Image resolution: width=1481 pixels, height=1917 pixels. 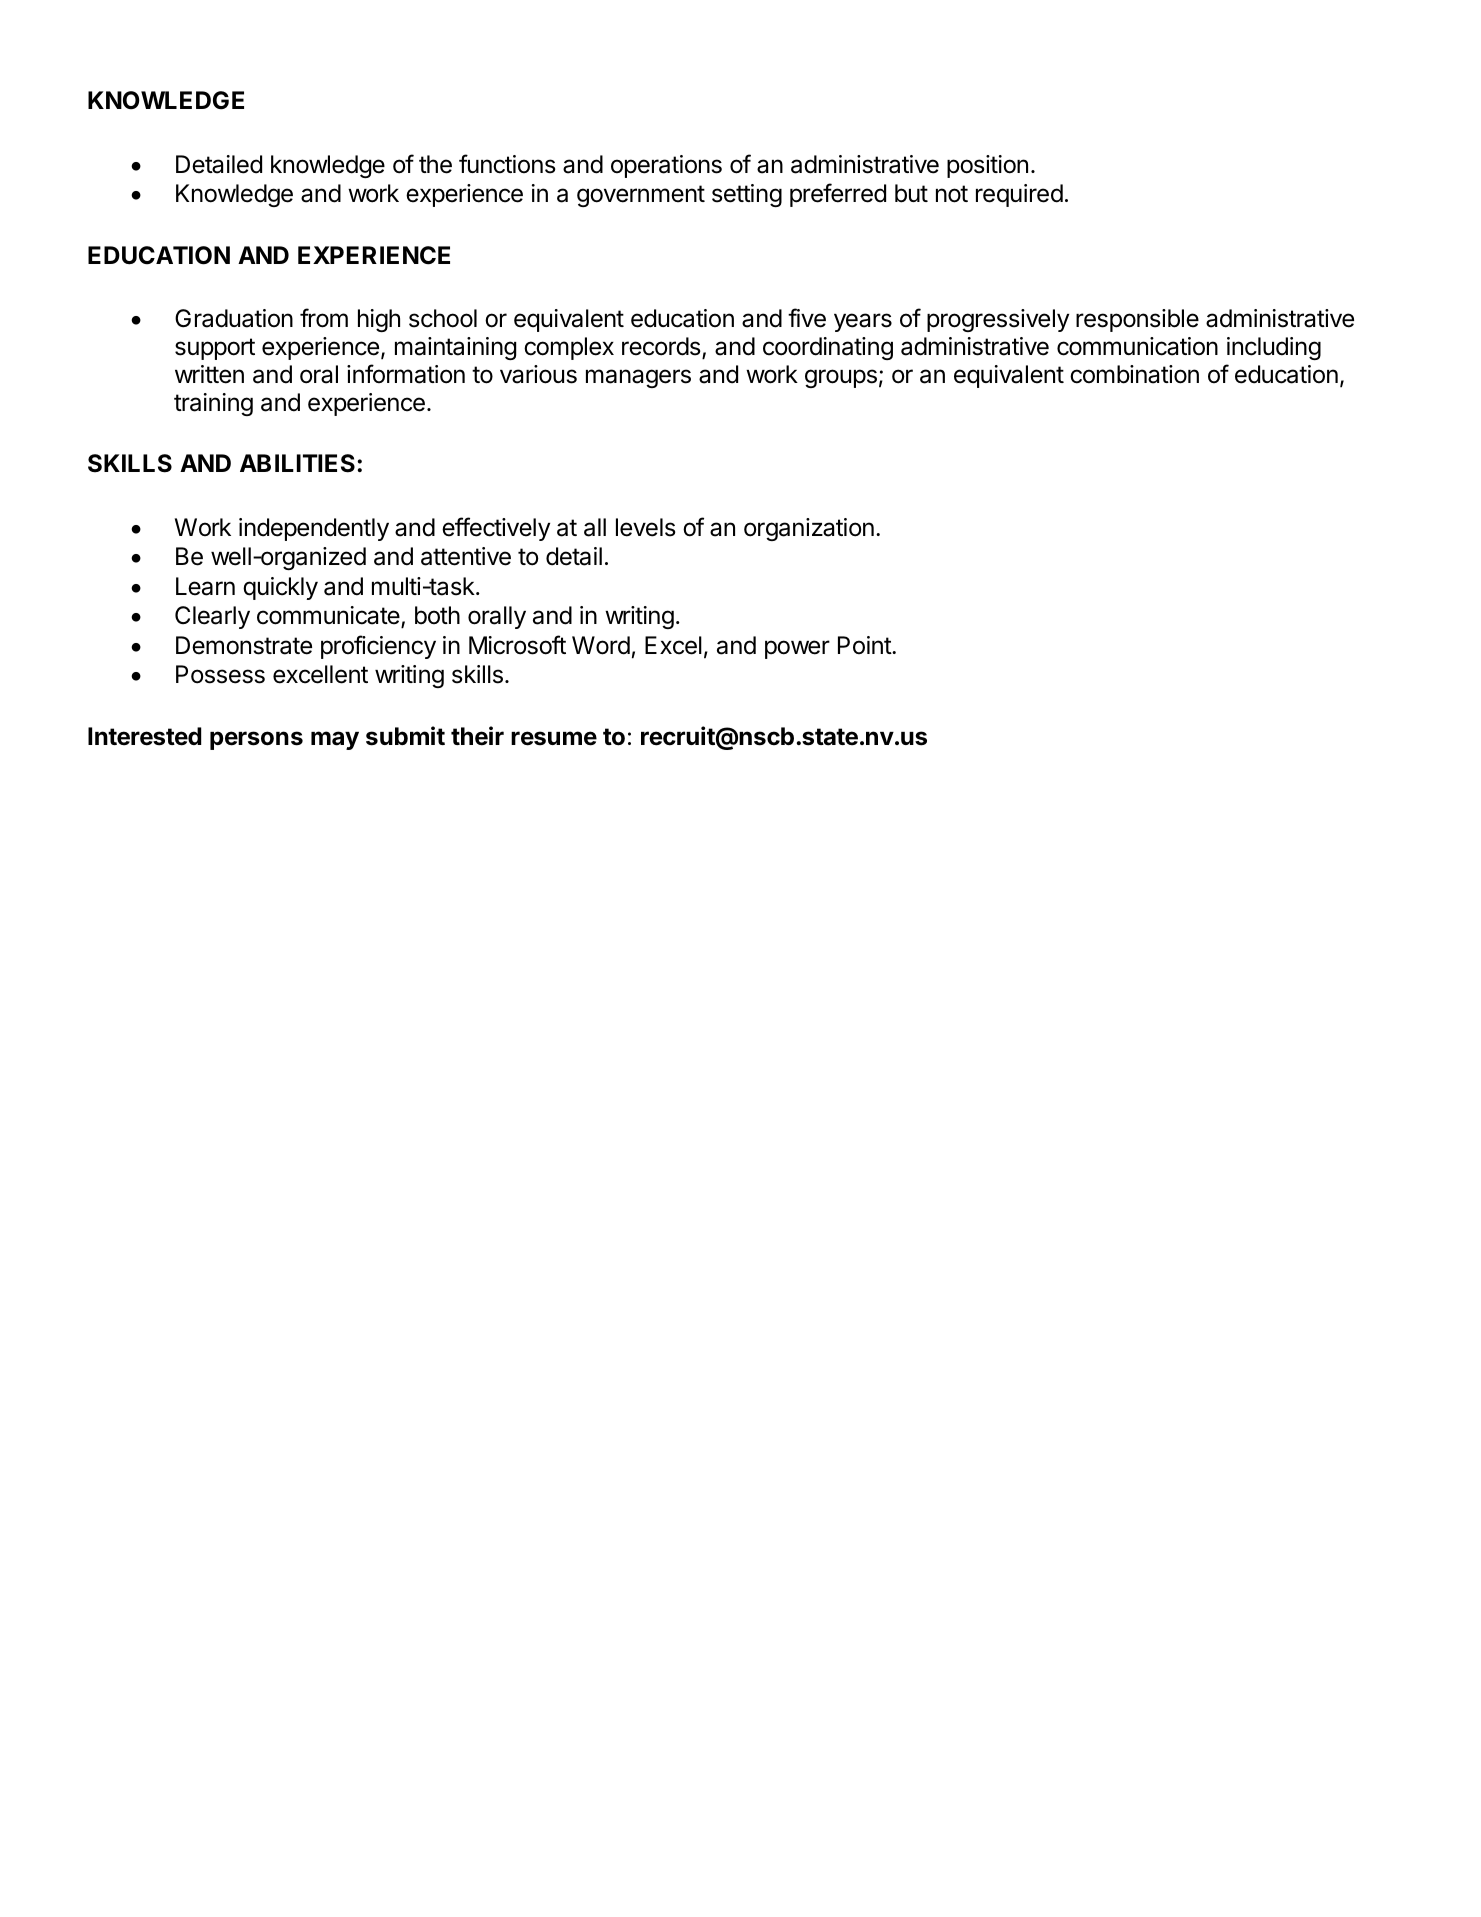 What do you see at coordinates (809, 529) in the image?
I see `organization` at bounding box center [809, 529].
